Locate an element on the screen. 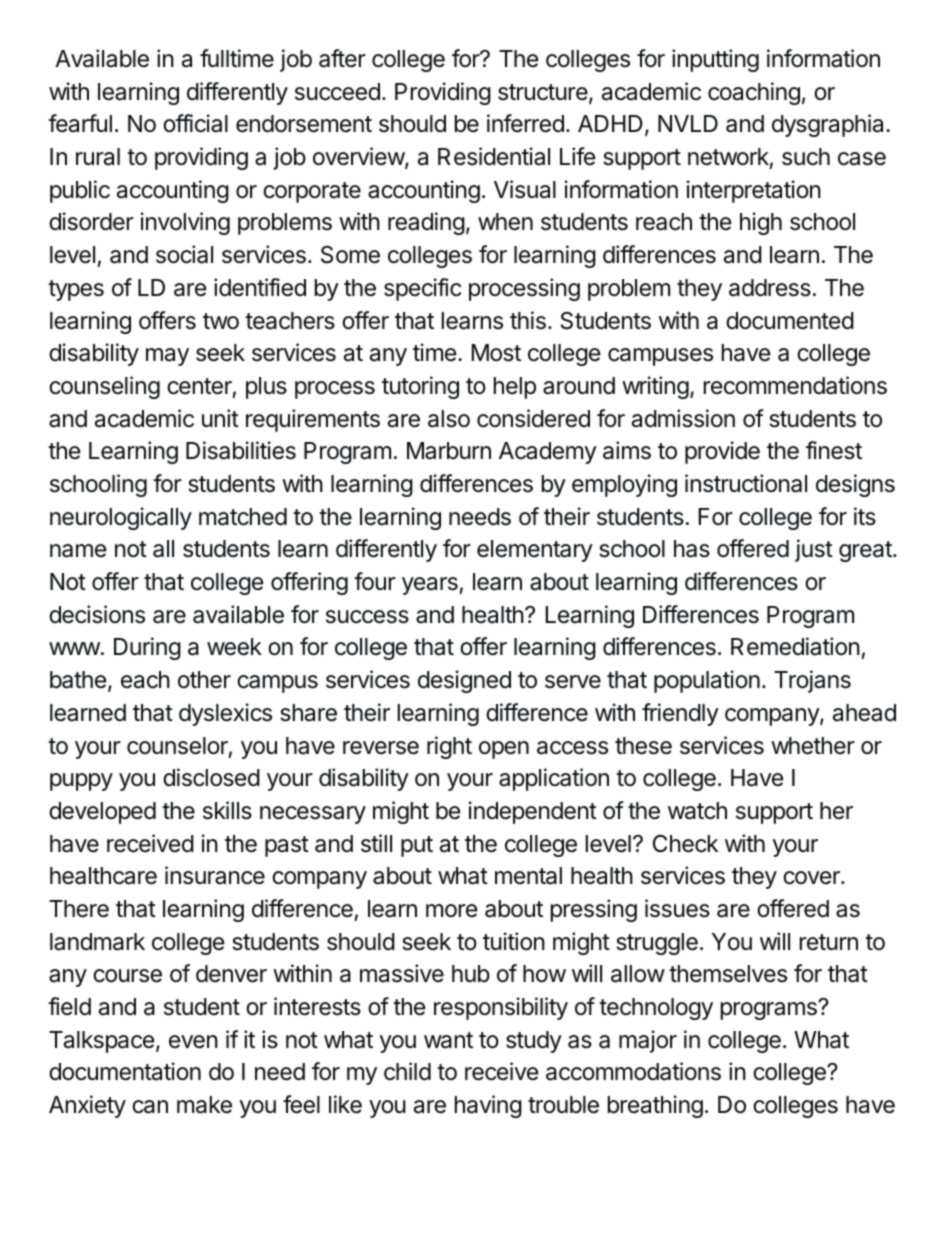  recommendations is located at coordinates (795, 385).
